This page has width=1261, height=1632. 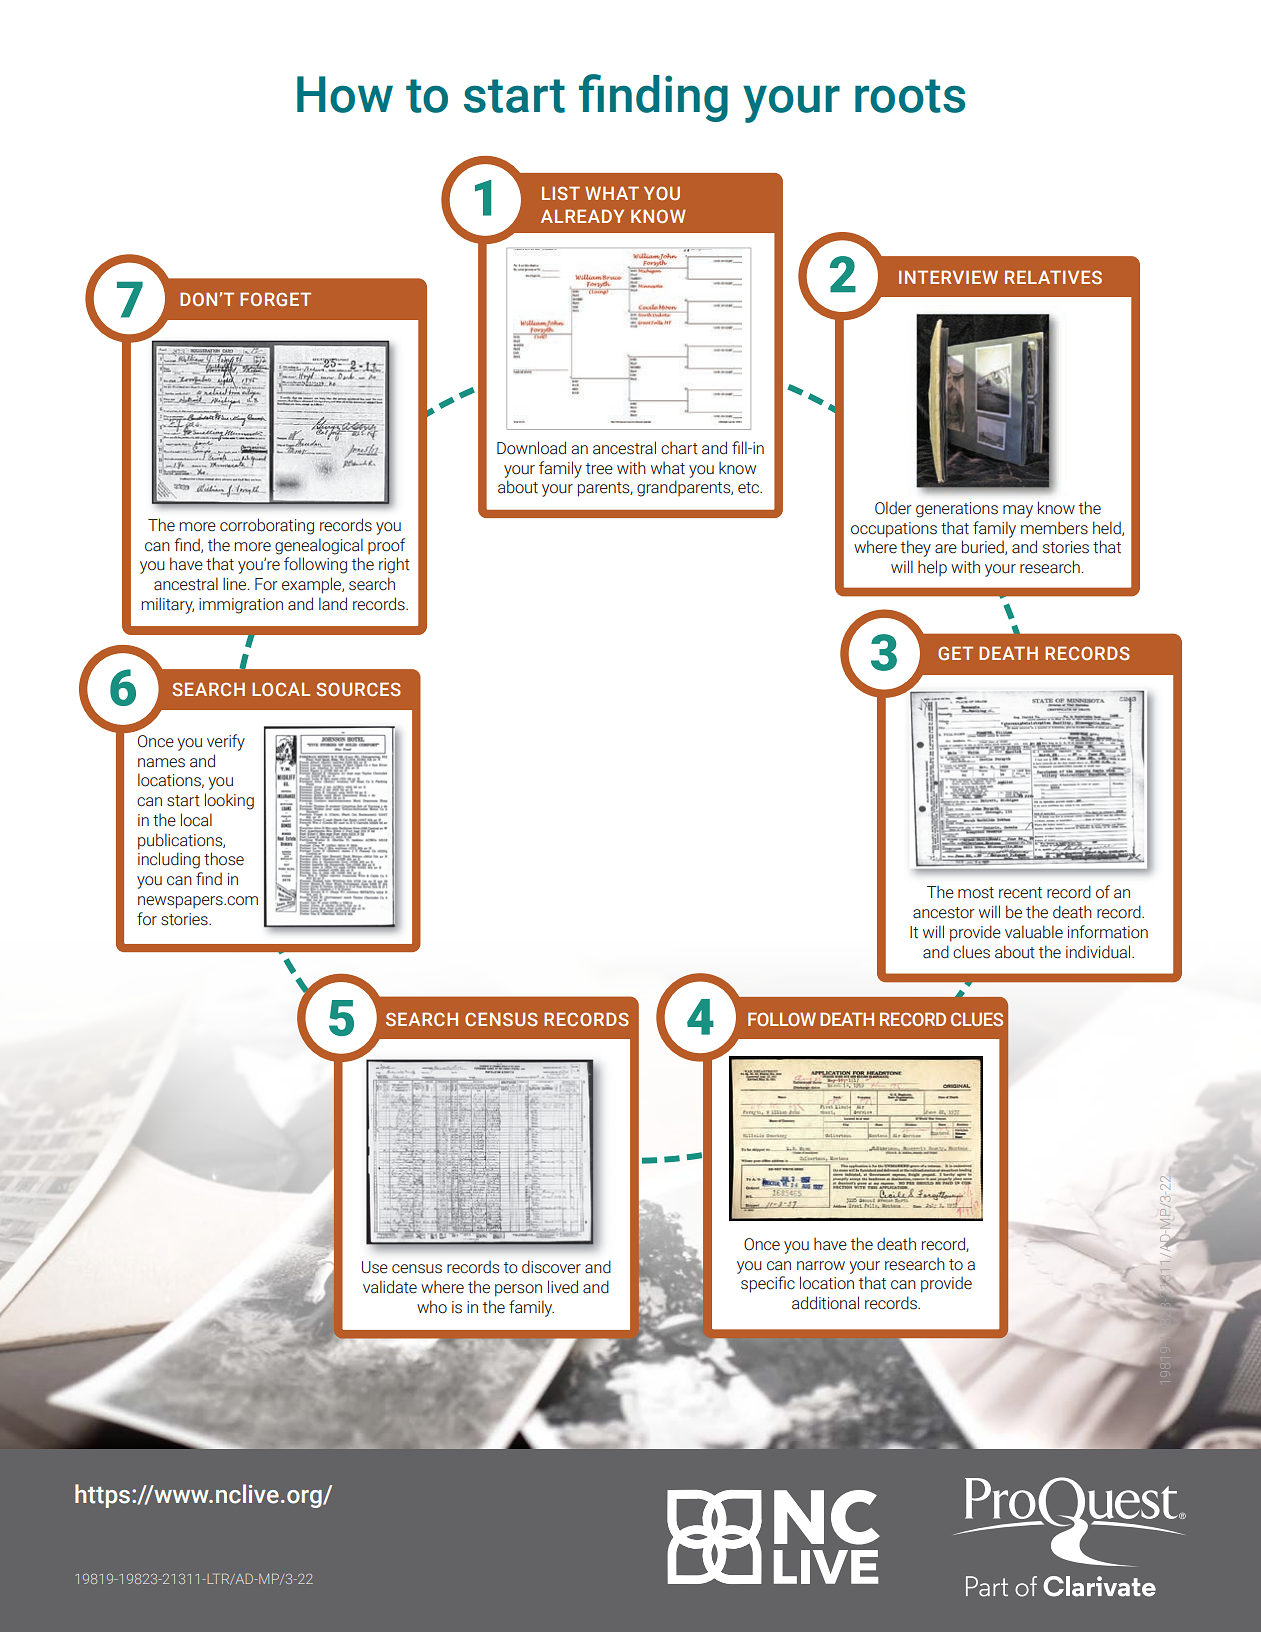 What do you see at coordinates (267, 526) in the page?
I see `corroborating` at bounding box center [267, 526].
